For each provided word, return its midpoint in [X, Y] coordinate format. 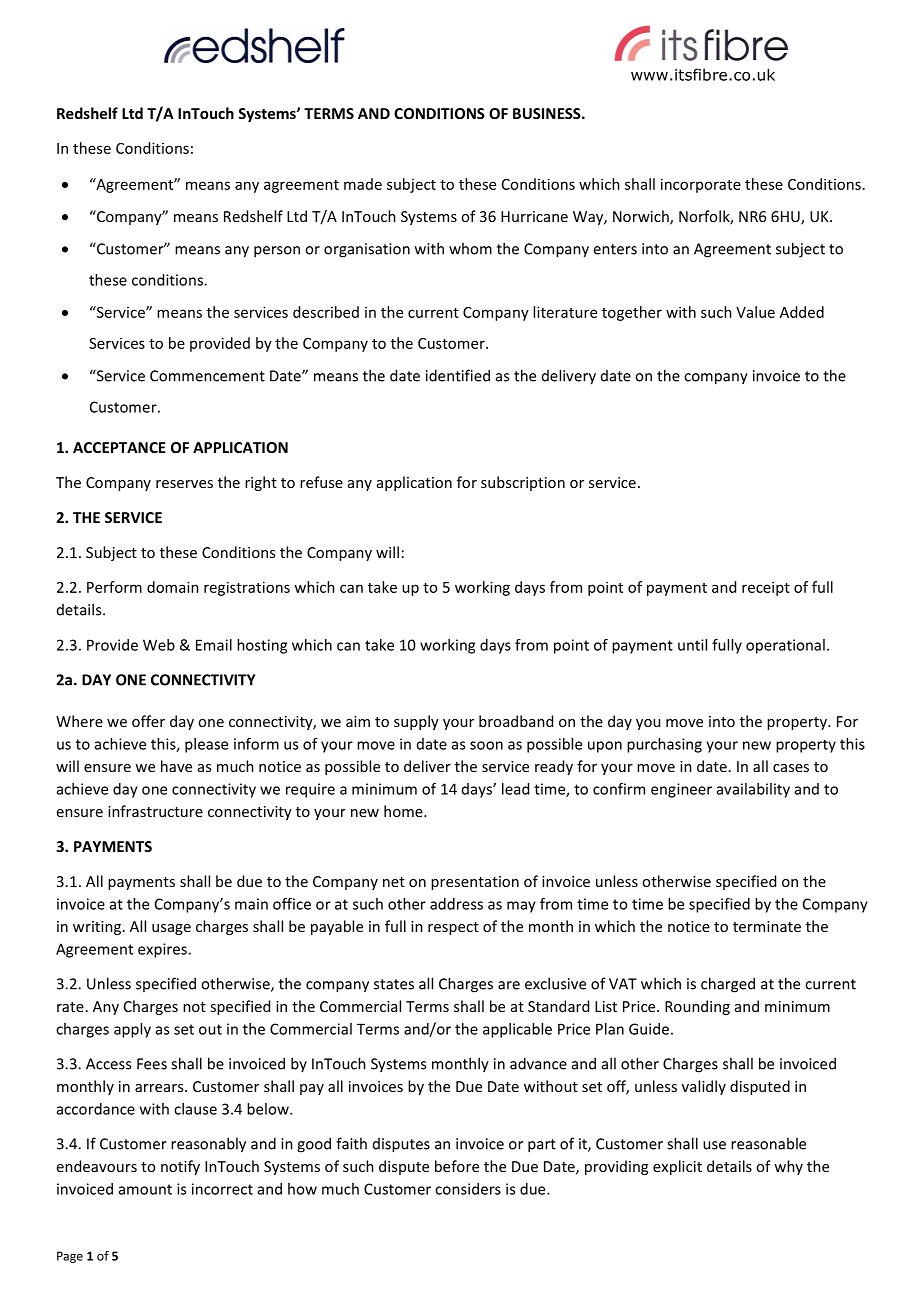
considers [468, 1189]
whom [470, 248]
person [277, 252]
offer [148, 721]
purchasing [664, 745]
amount [145, 1189]
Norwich [642, 217]
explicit [677, 1167]
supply [416, 722]
